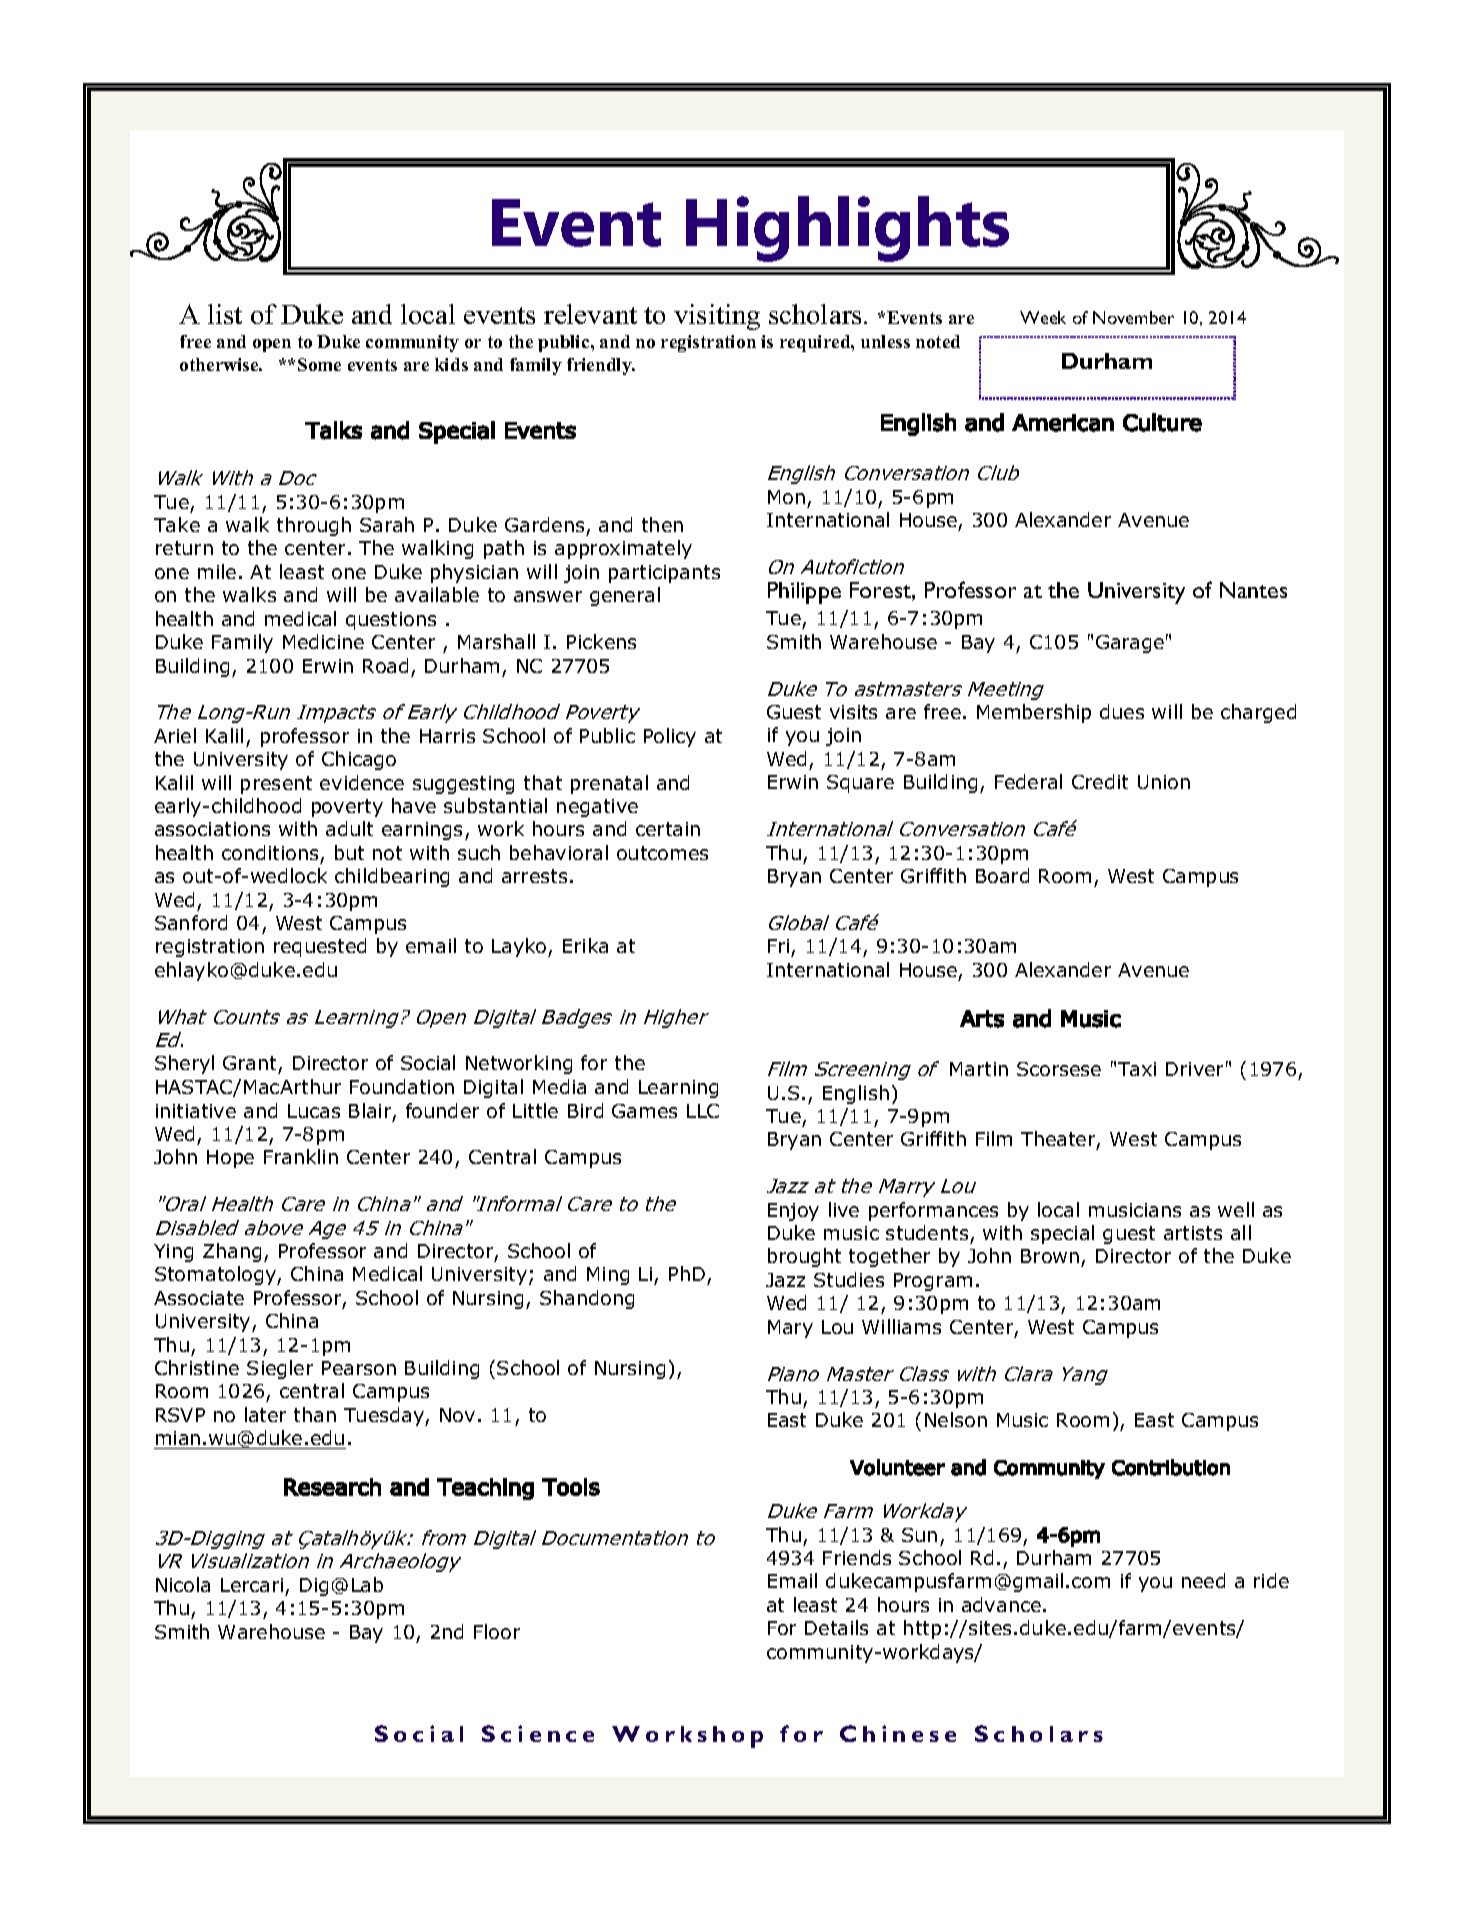 The height and width of the page is (1907, 1474). I want to click on November, so click(1133, 317).
